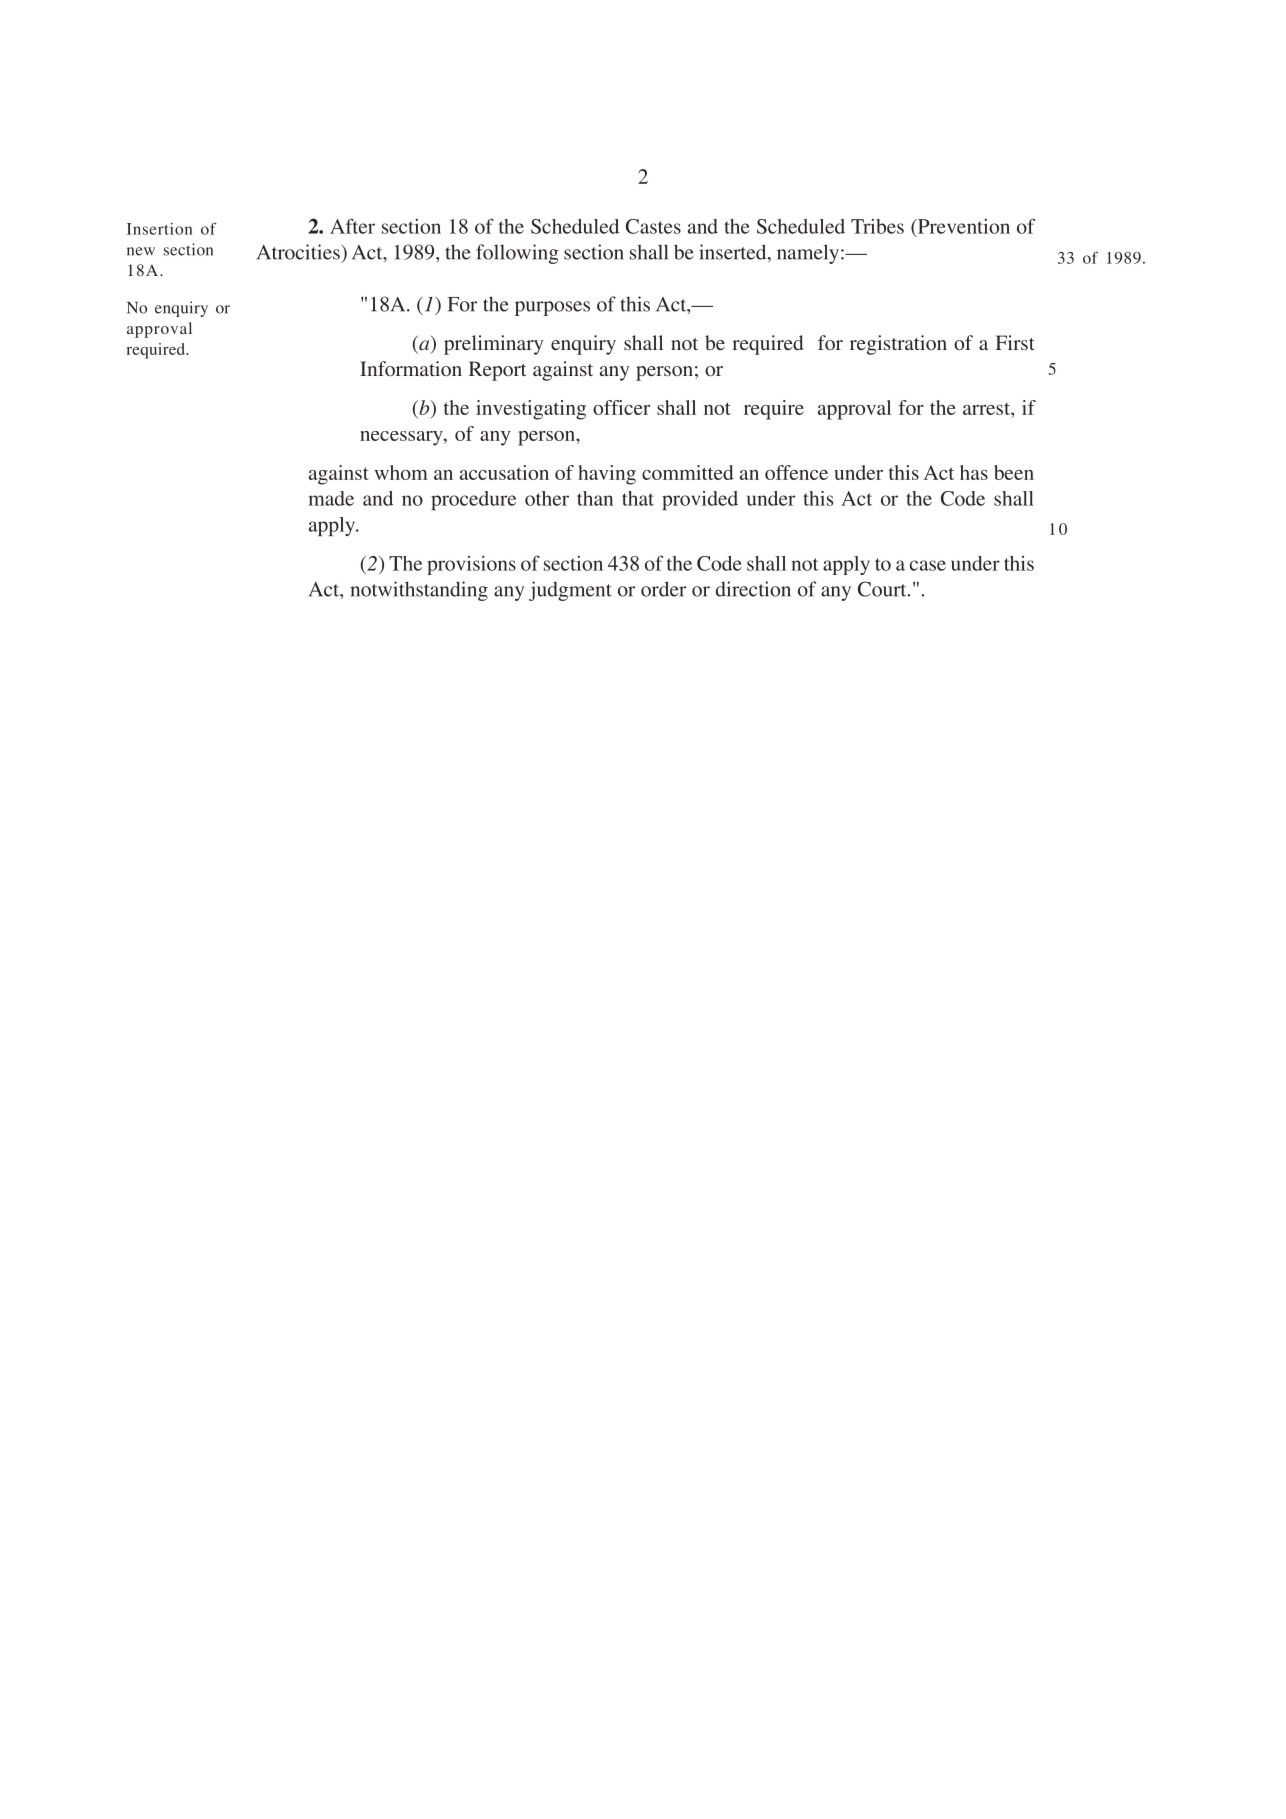 The image size is (1286, 1819). I want to click on judgment, so click(570, 591).
